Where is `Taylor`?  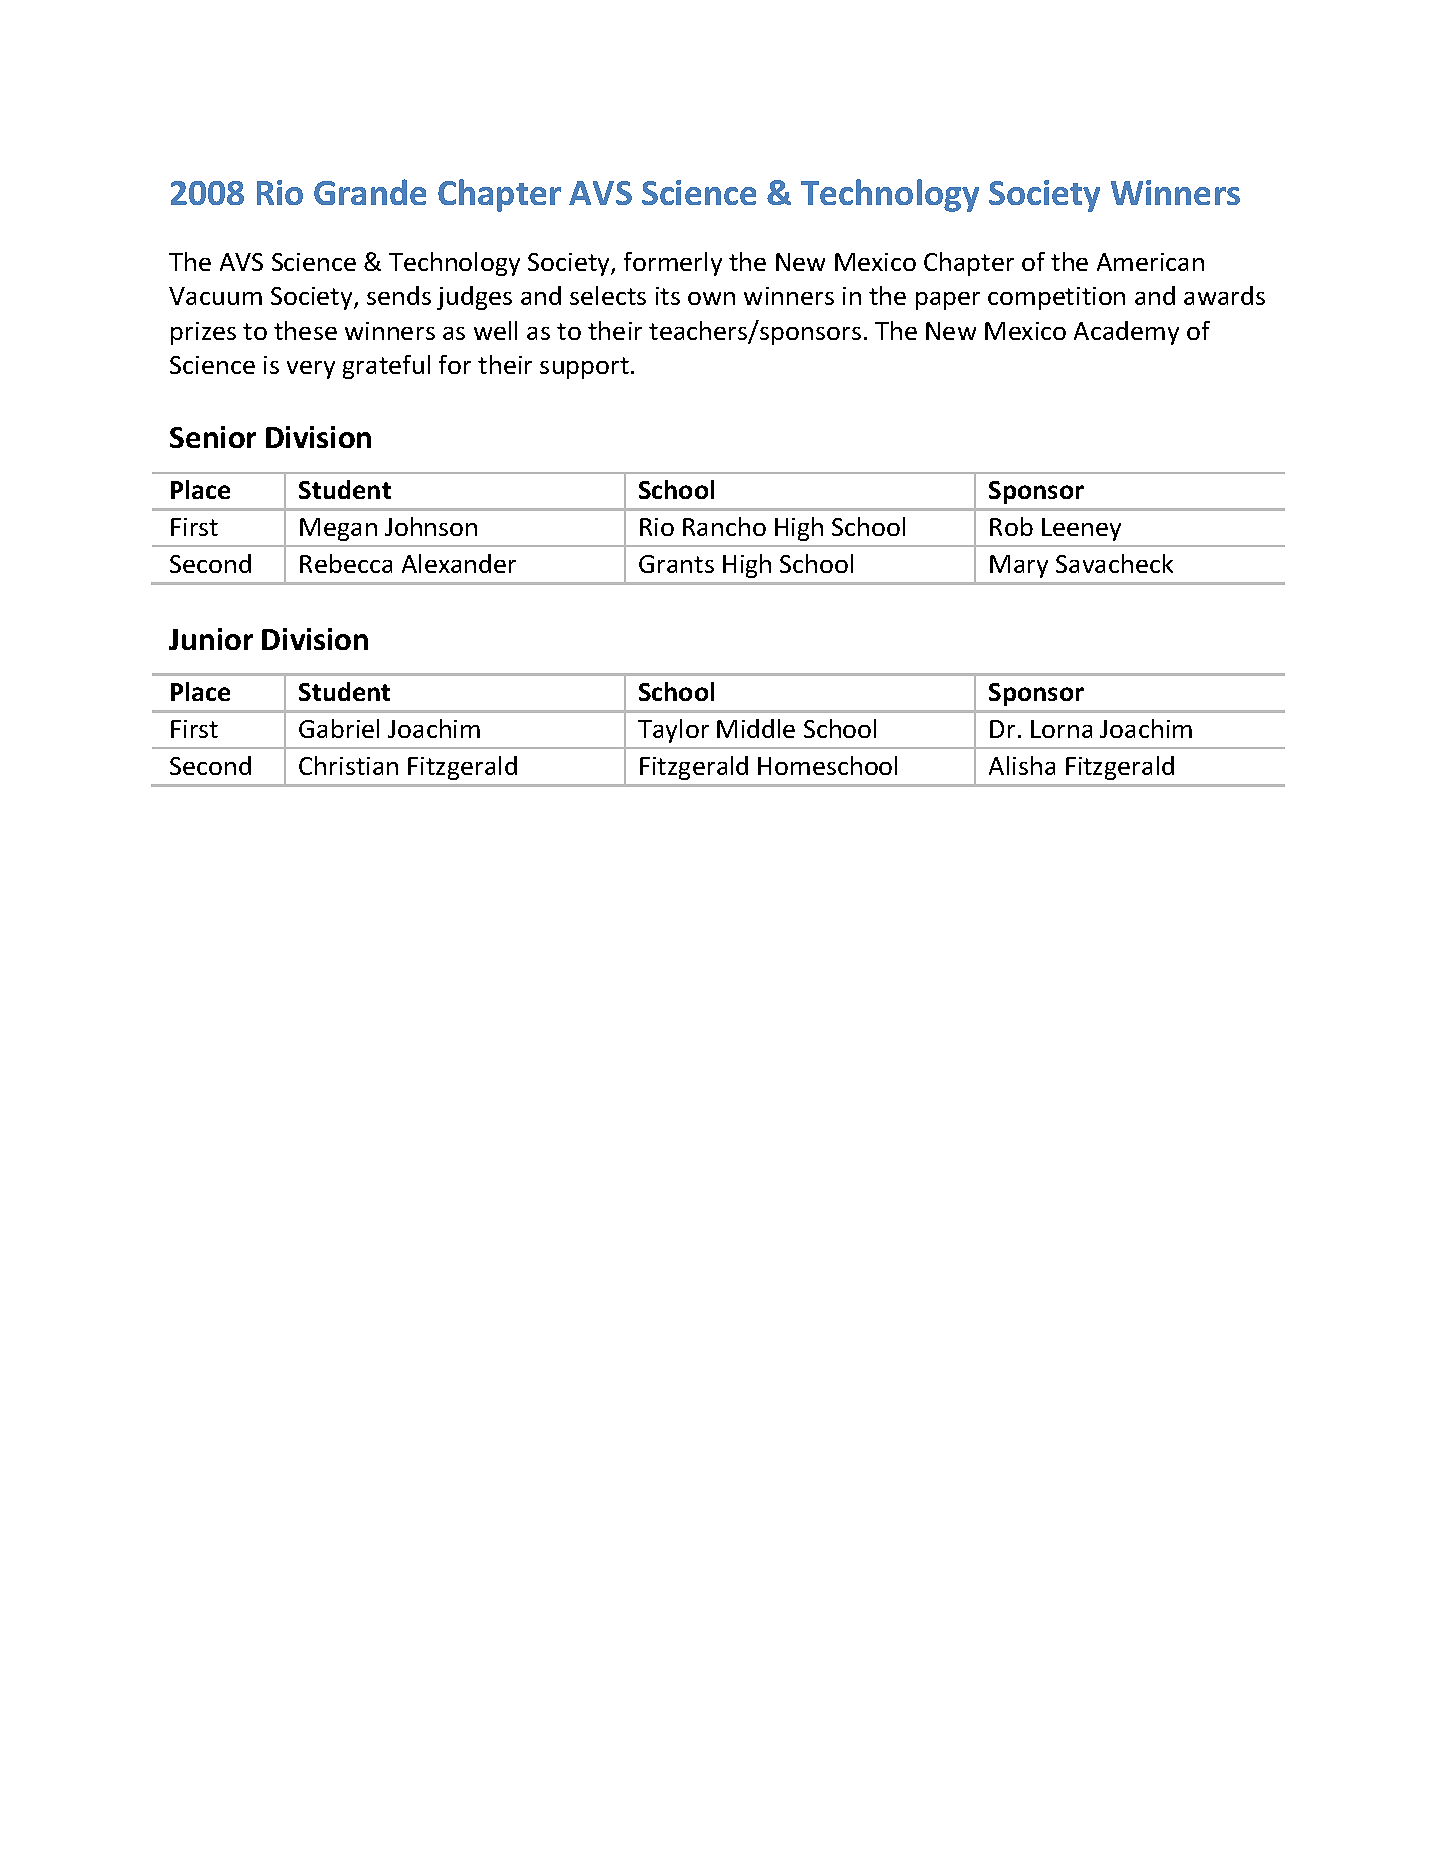 Taylor is located at coordinates (673, 731).
